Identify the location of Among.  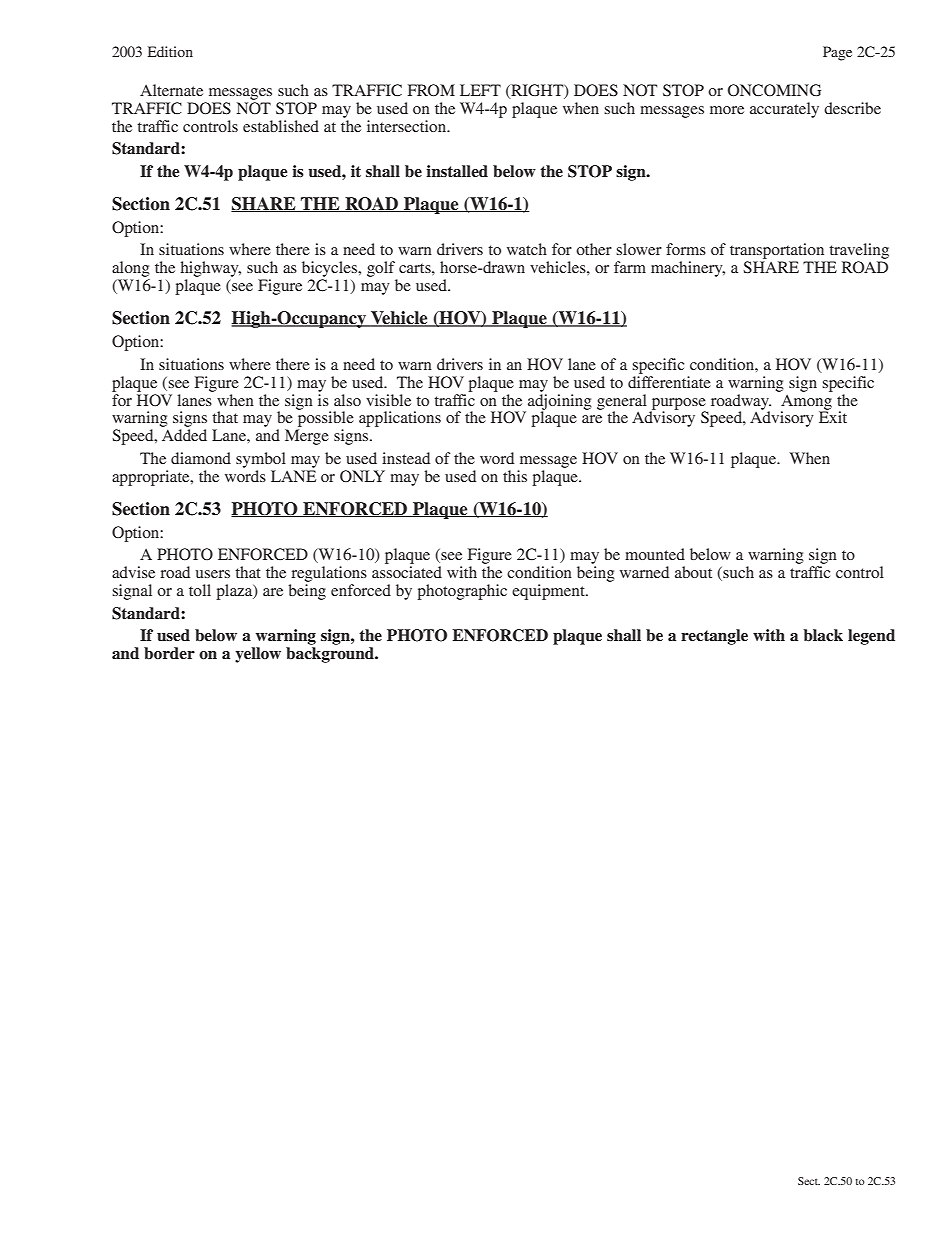
(806, 403).
